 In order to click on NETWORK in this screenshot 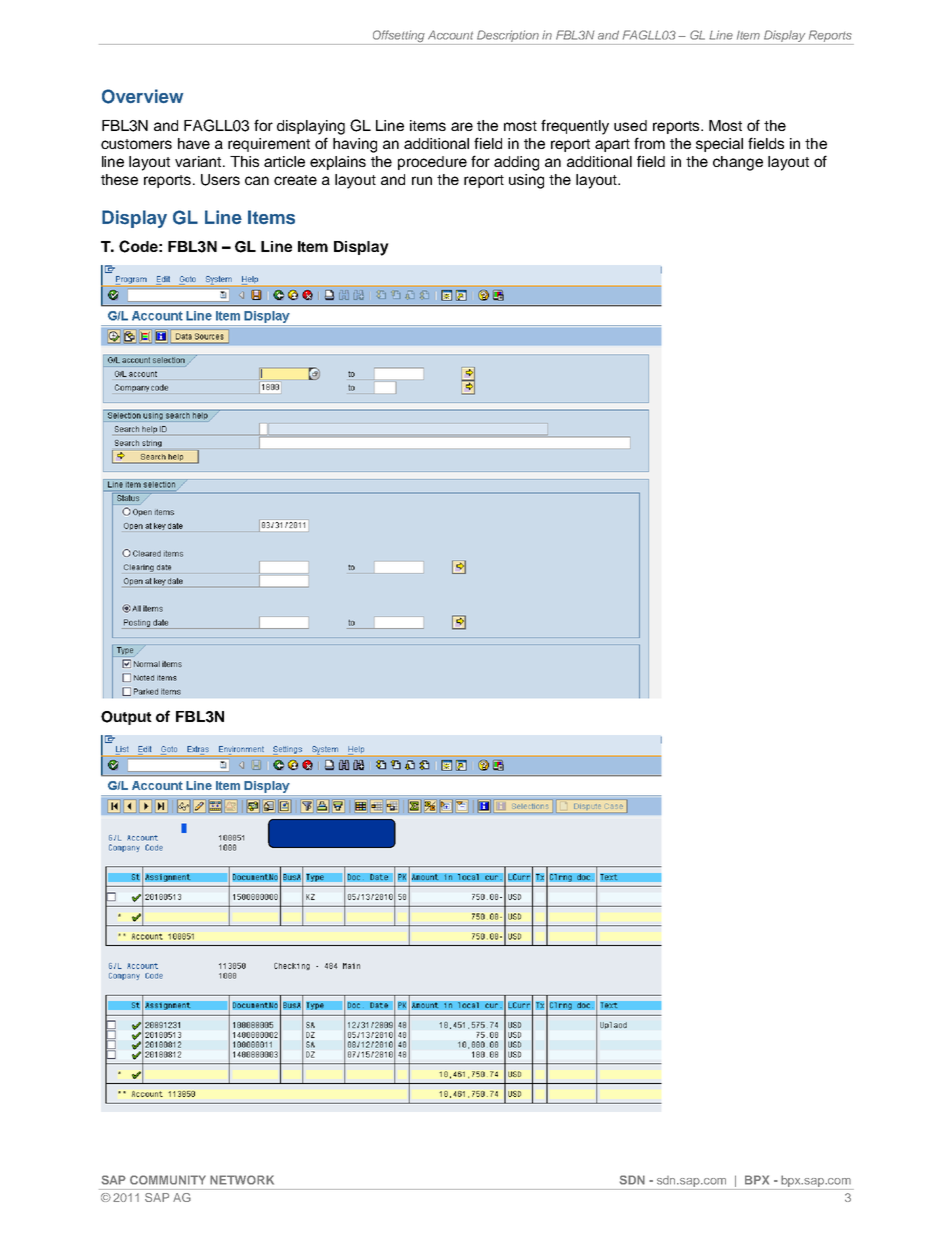, I will do `click(242, 1180)`.
